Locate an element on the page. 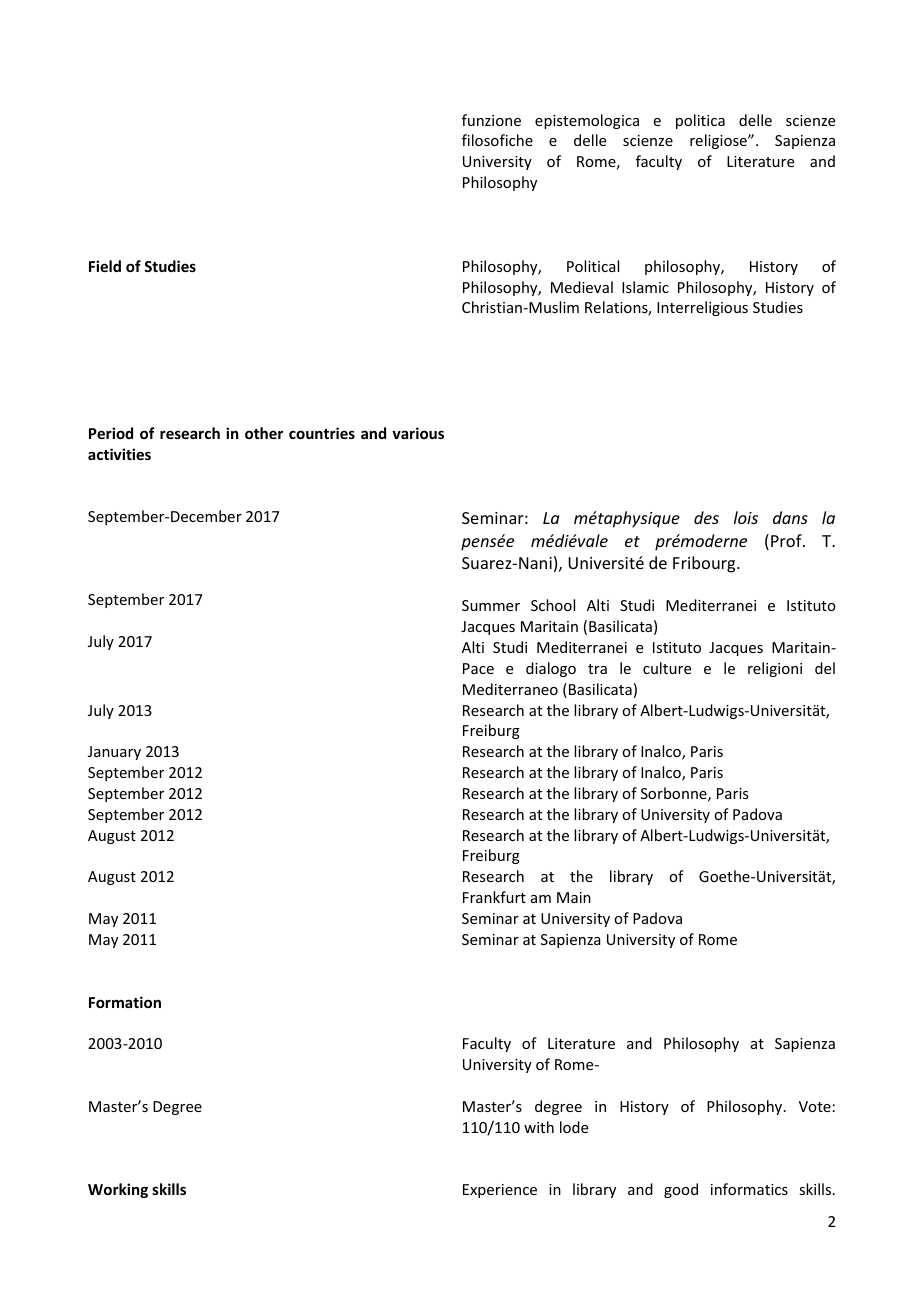 The image size is (924, 1308). Summer is located at coordinates (491, 605).
